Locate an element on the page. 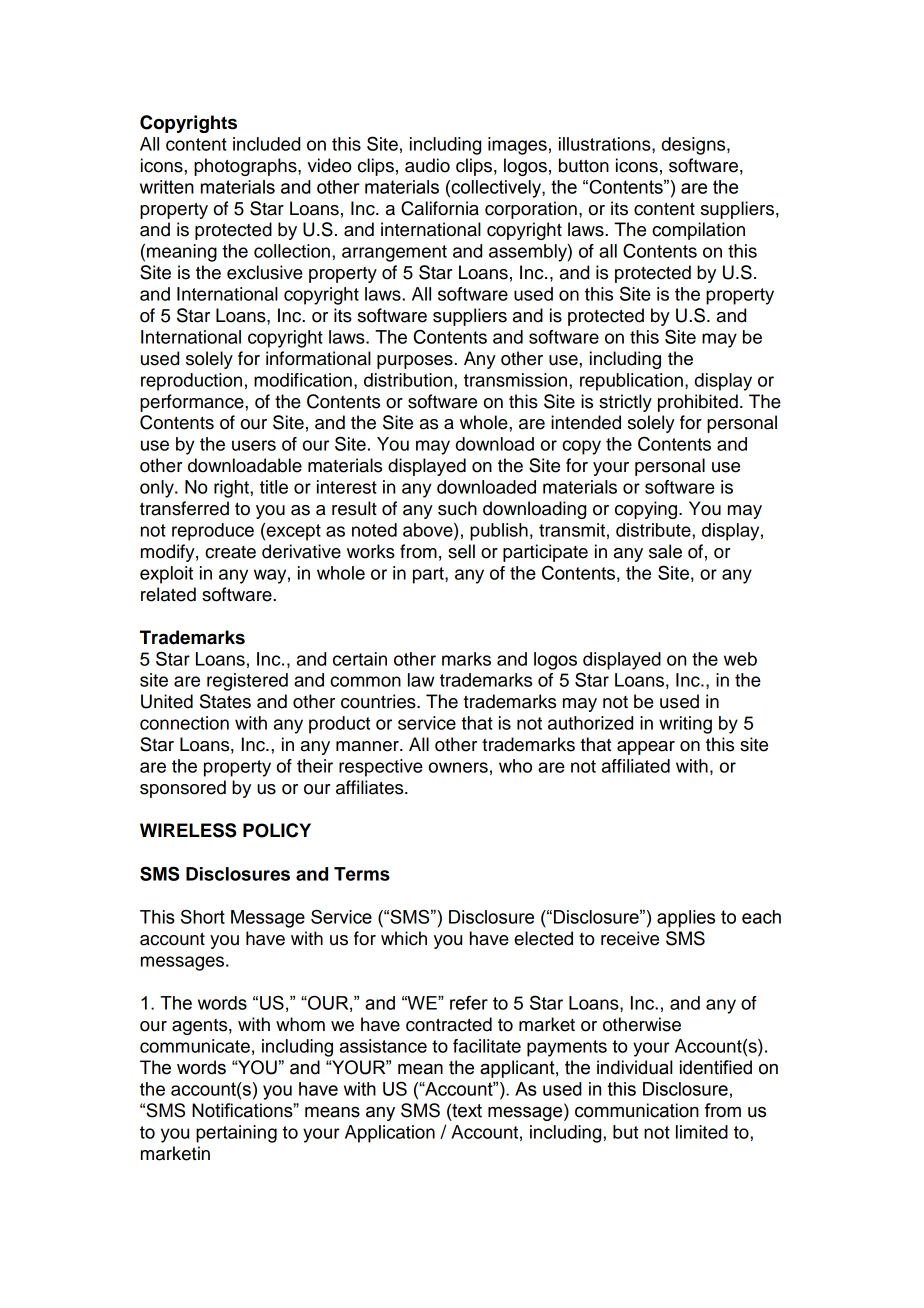 The height and width of the page is (1308, 924). facilitate is located at coordinates (487, 1046).
